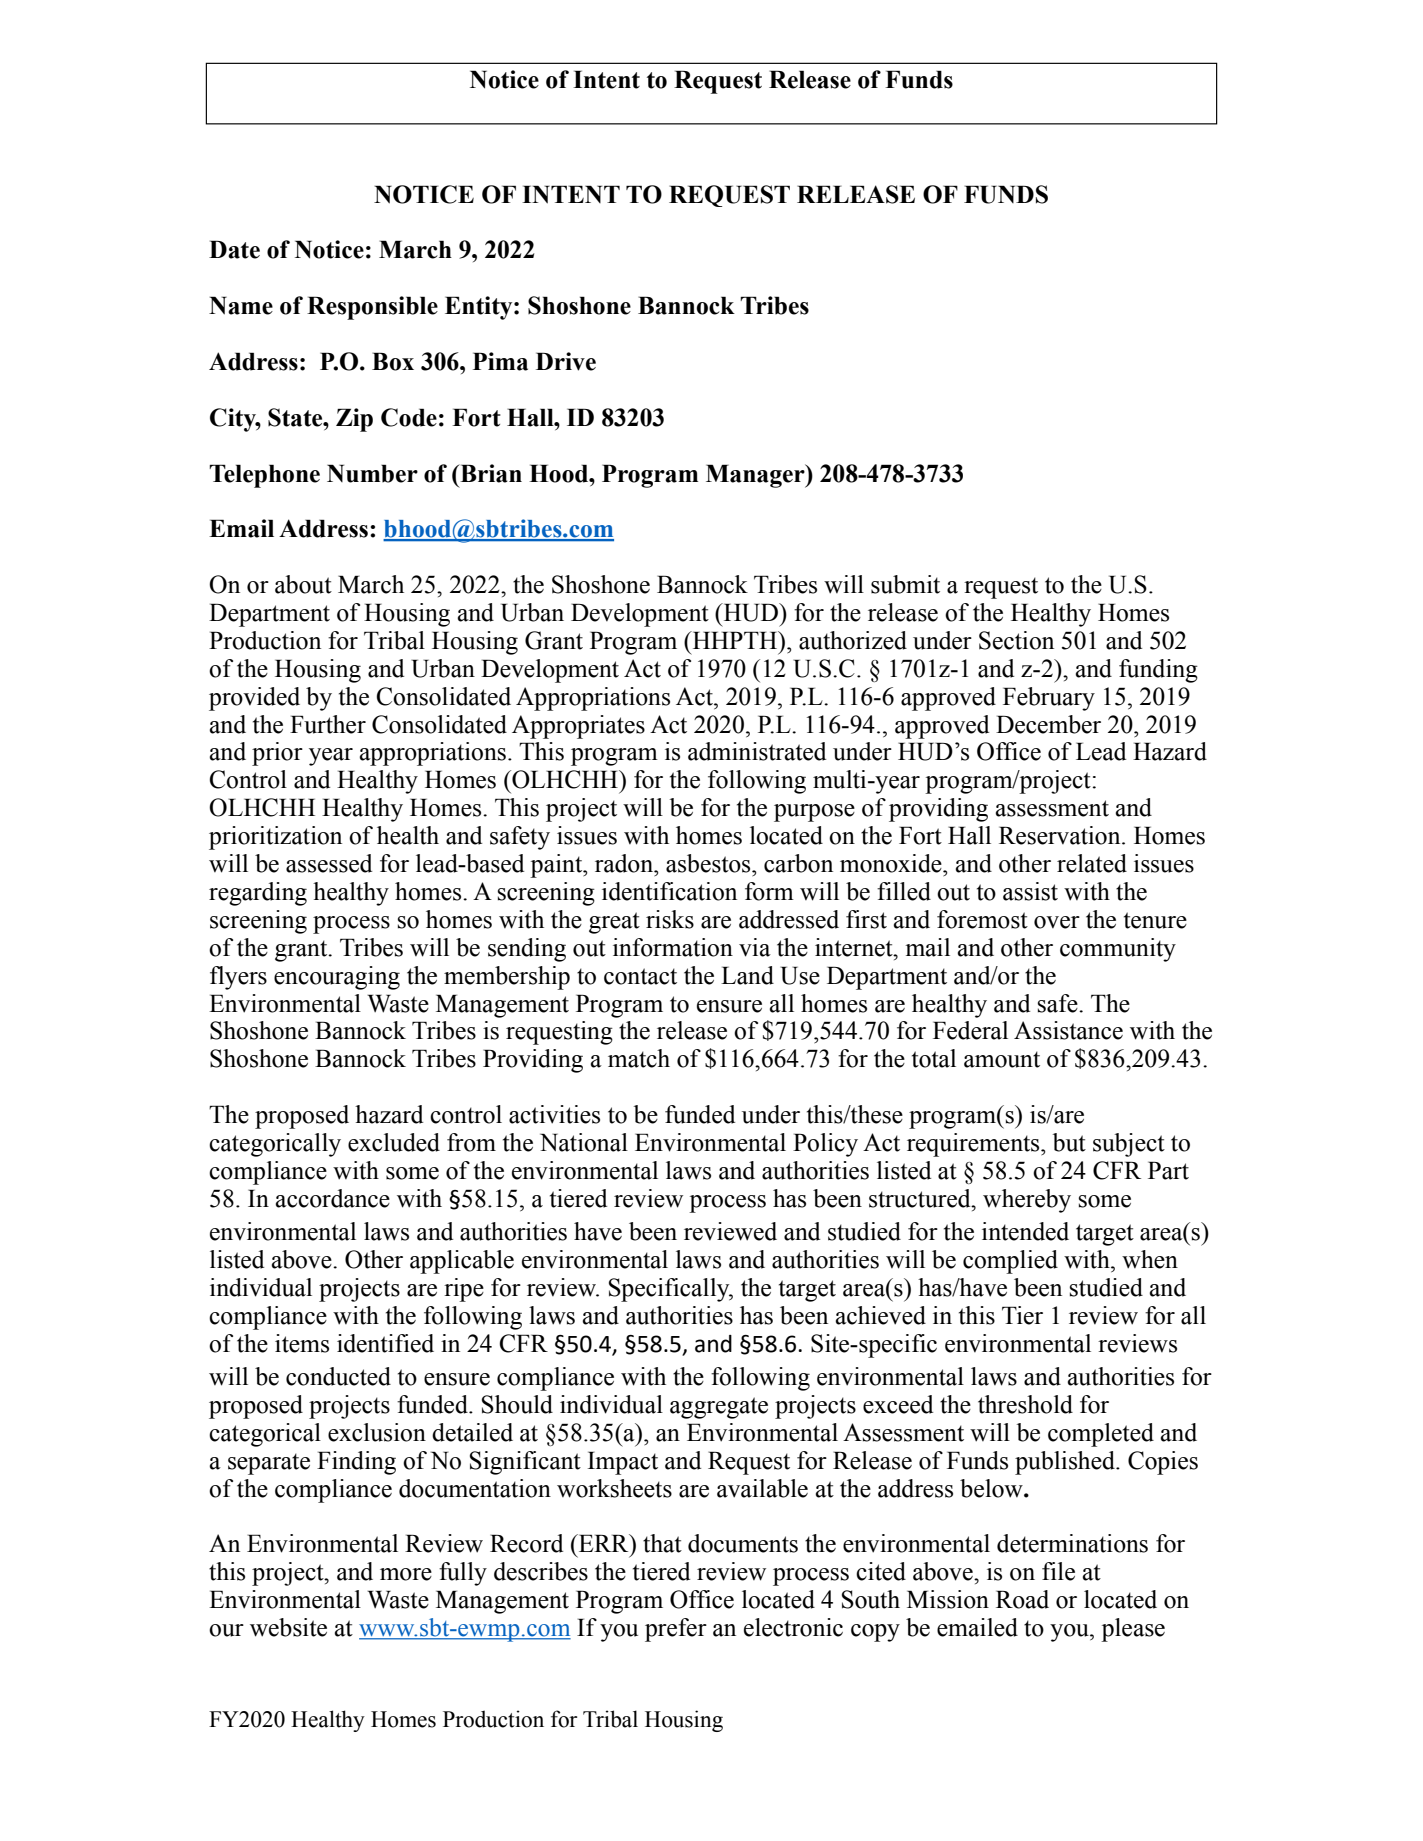 This screenshot has width=1423, height=1841. Describe the element at coordinates (566, 361) in the screenshot. I see `Drive` at that location.
